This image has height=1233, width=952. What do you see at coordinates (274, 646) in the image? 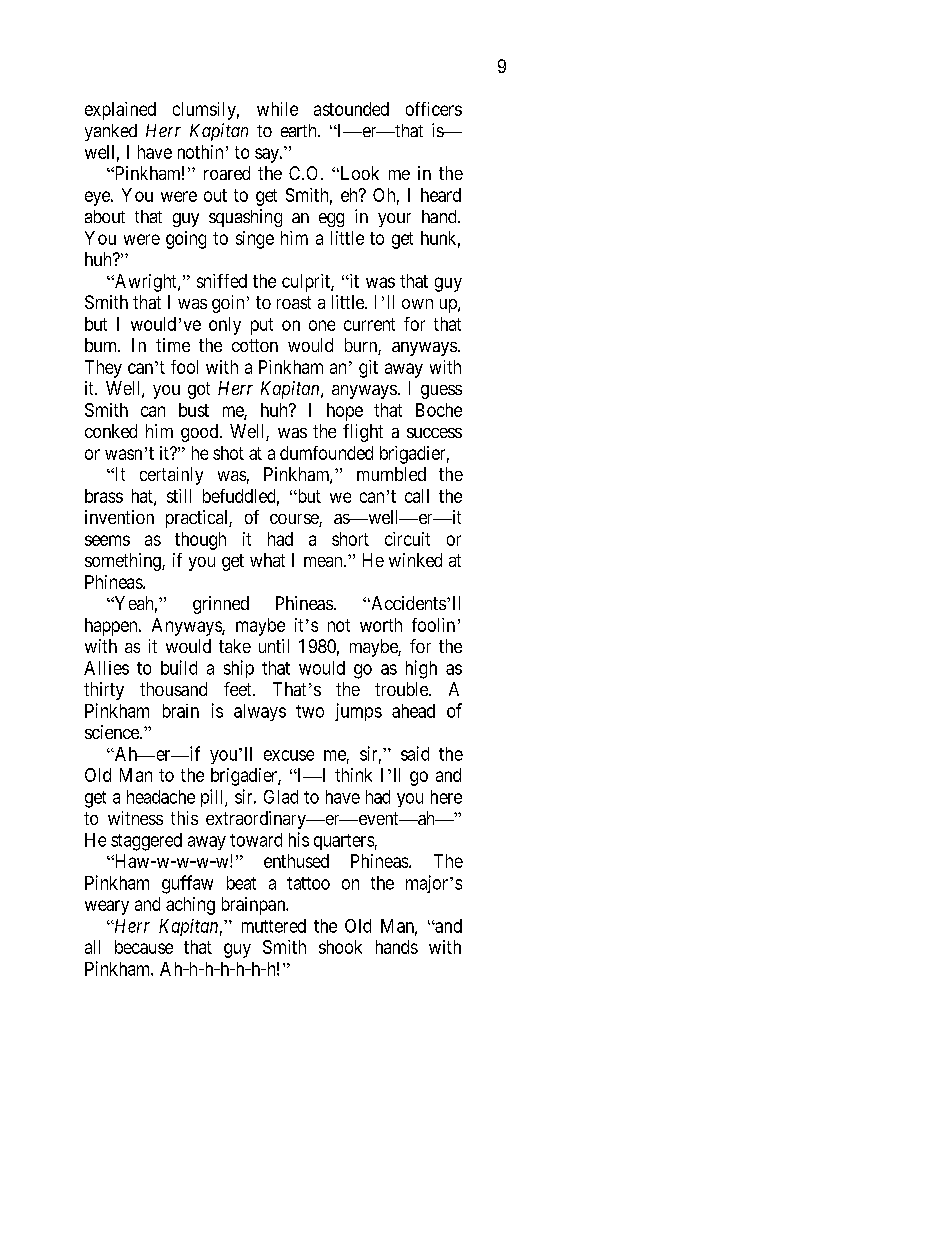
I see `until` at bounding box center [274, 646].
